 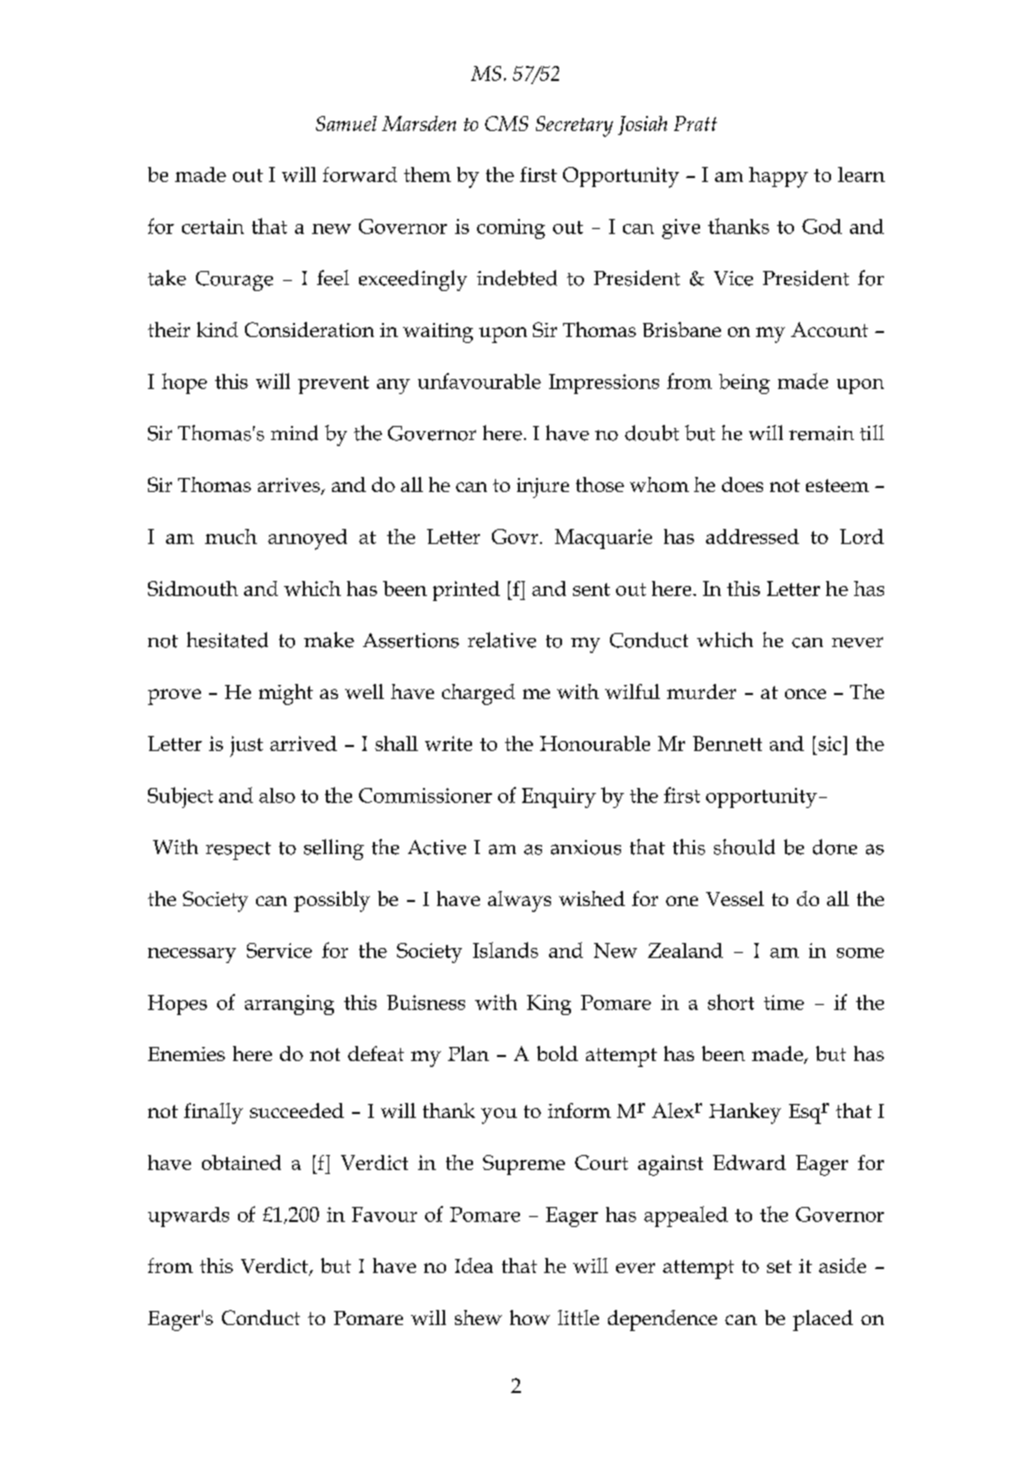 What do you see at coordinates (478, 694) in the document?
I see `charged` at bounding box center [478, 694].
